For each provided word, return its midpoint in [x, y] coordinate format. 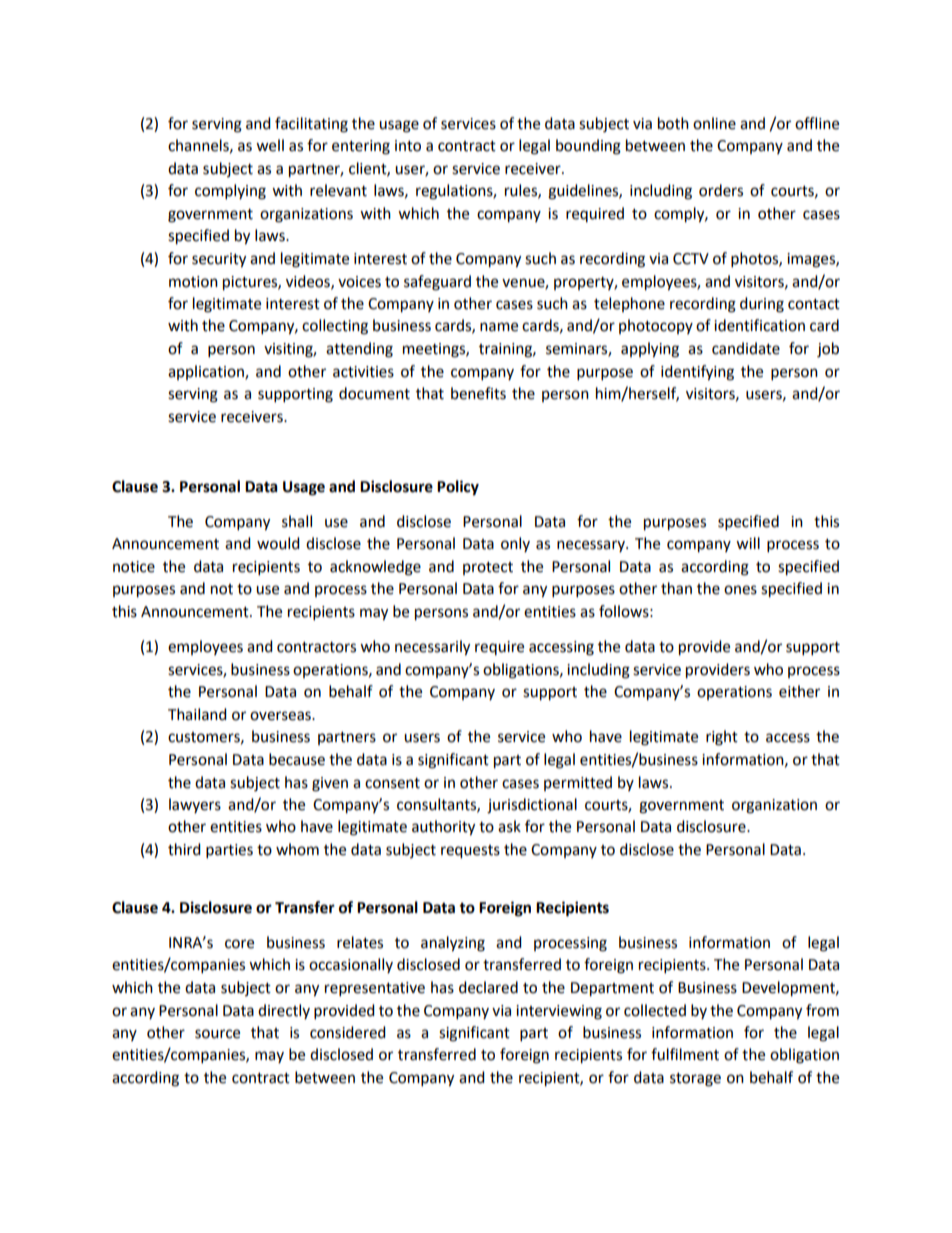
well [270, 145]
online [714, 123]
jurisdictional [532, 806]
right [722, 738]
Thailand [197, 714]
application [207, 372]
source [217, 1034]
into [408, 146]
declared [488, 987]
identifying [697, 373]
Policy [458, 488]
